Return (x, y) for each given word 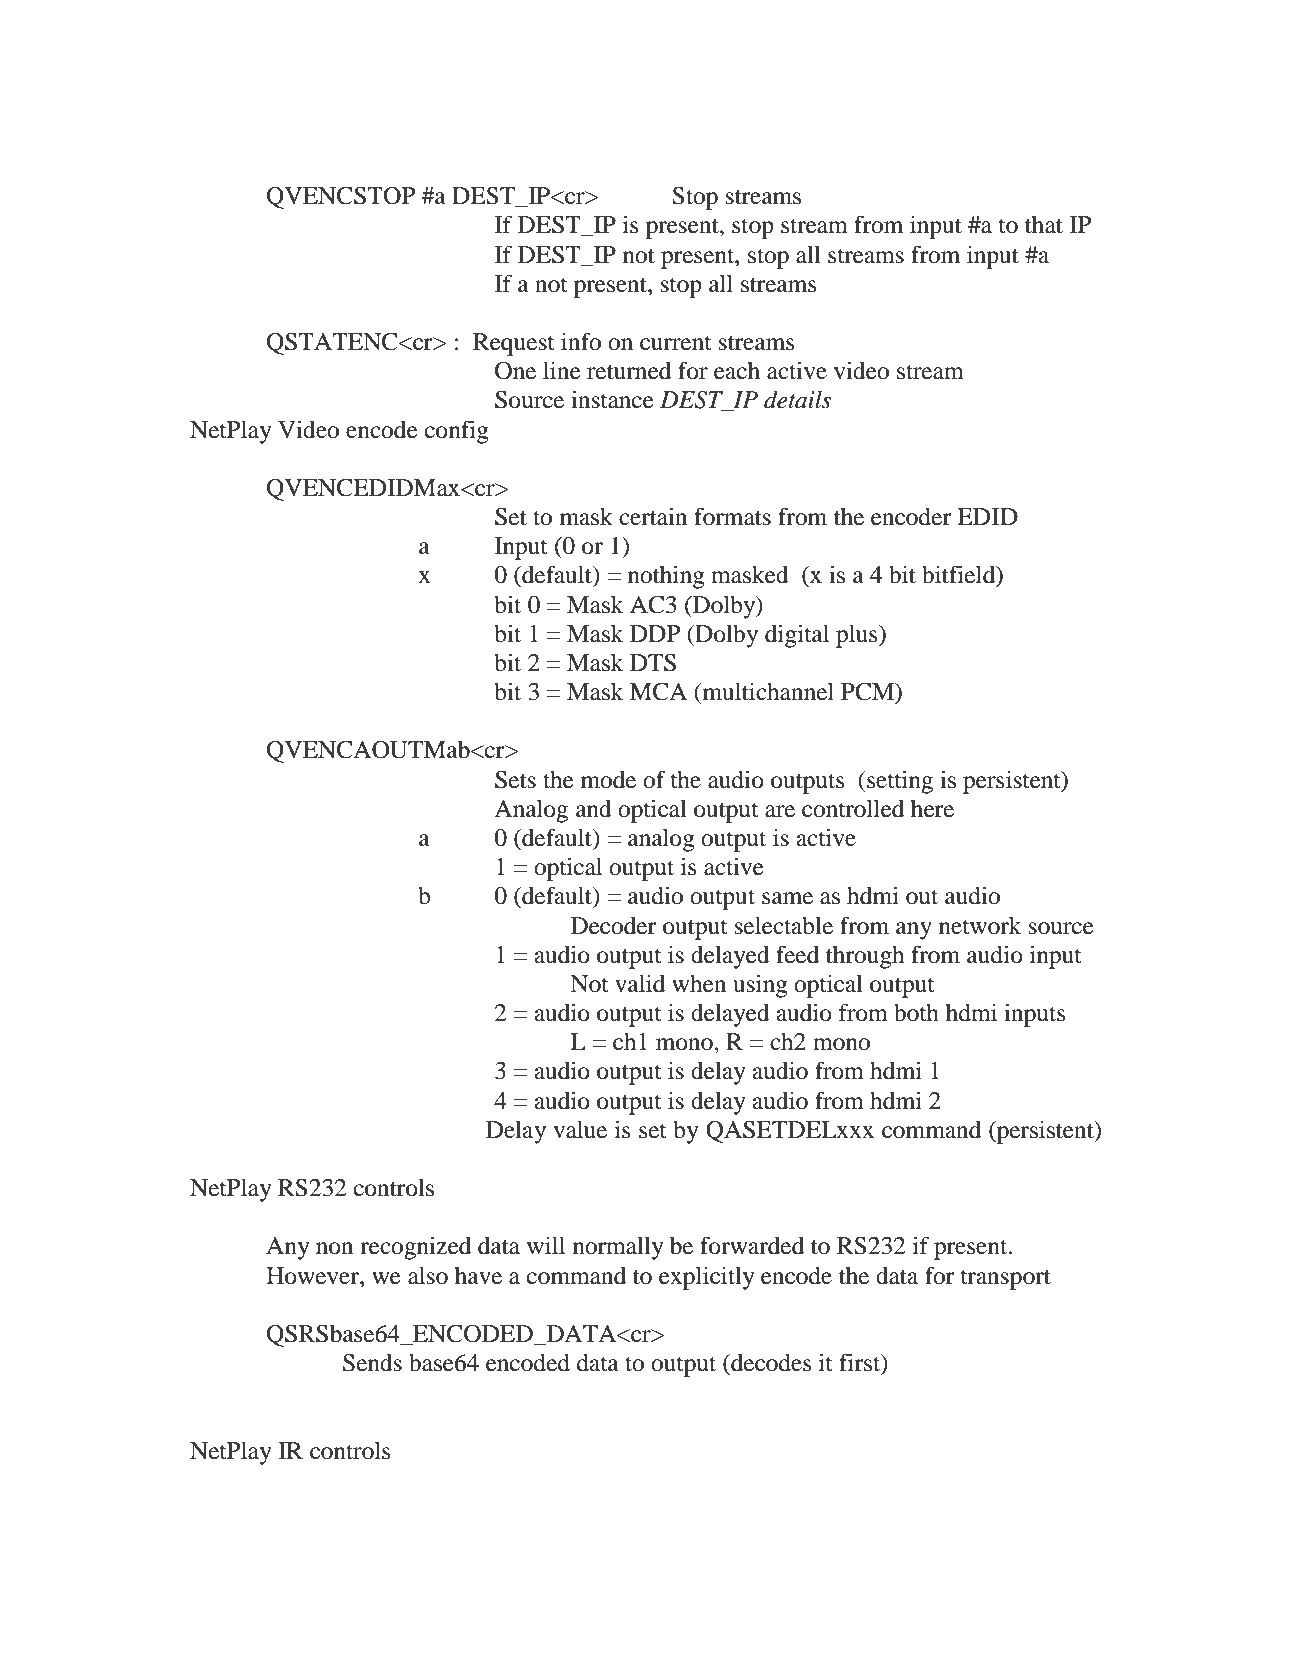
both (916, 1013)
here (932, 809)
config (457, 432)
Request (514, 344)
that (1044, 225)
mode (608, 780)
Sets (515, 780)
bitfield (960, 575)
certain (653, 516)
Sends (372, 1363)
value (580, 1130)
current (676, 343)
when (699, 984)
